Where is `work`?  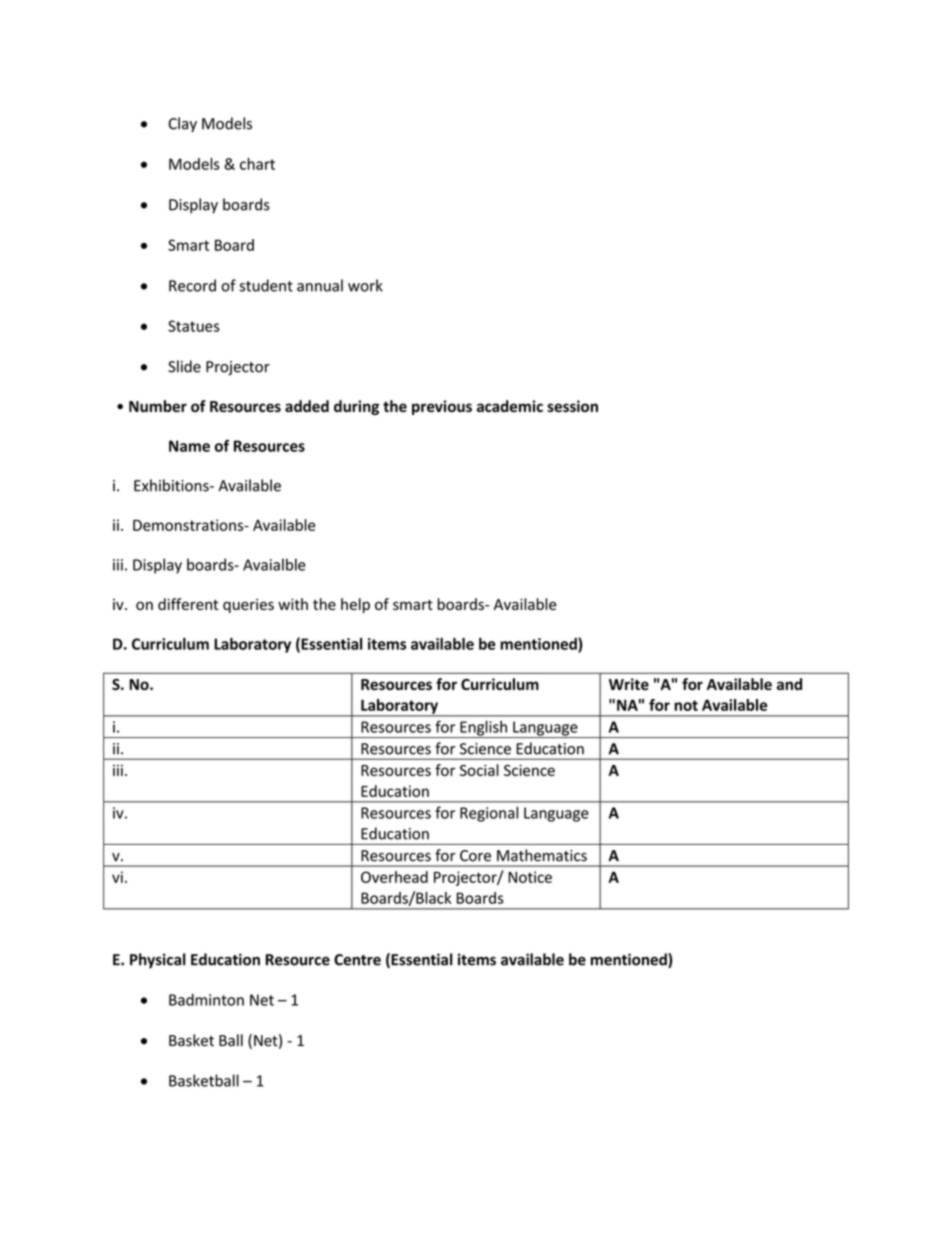 work is located at coordinates (365, 285).
